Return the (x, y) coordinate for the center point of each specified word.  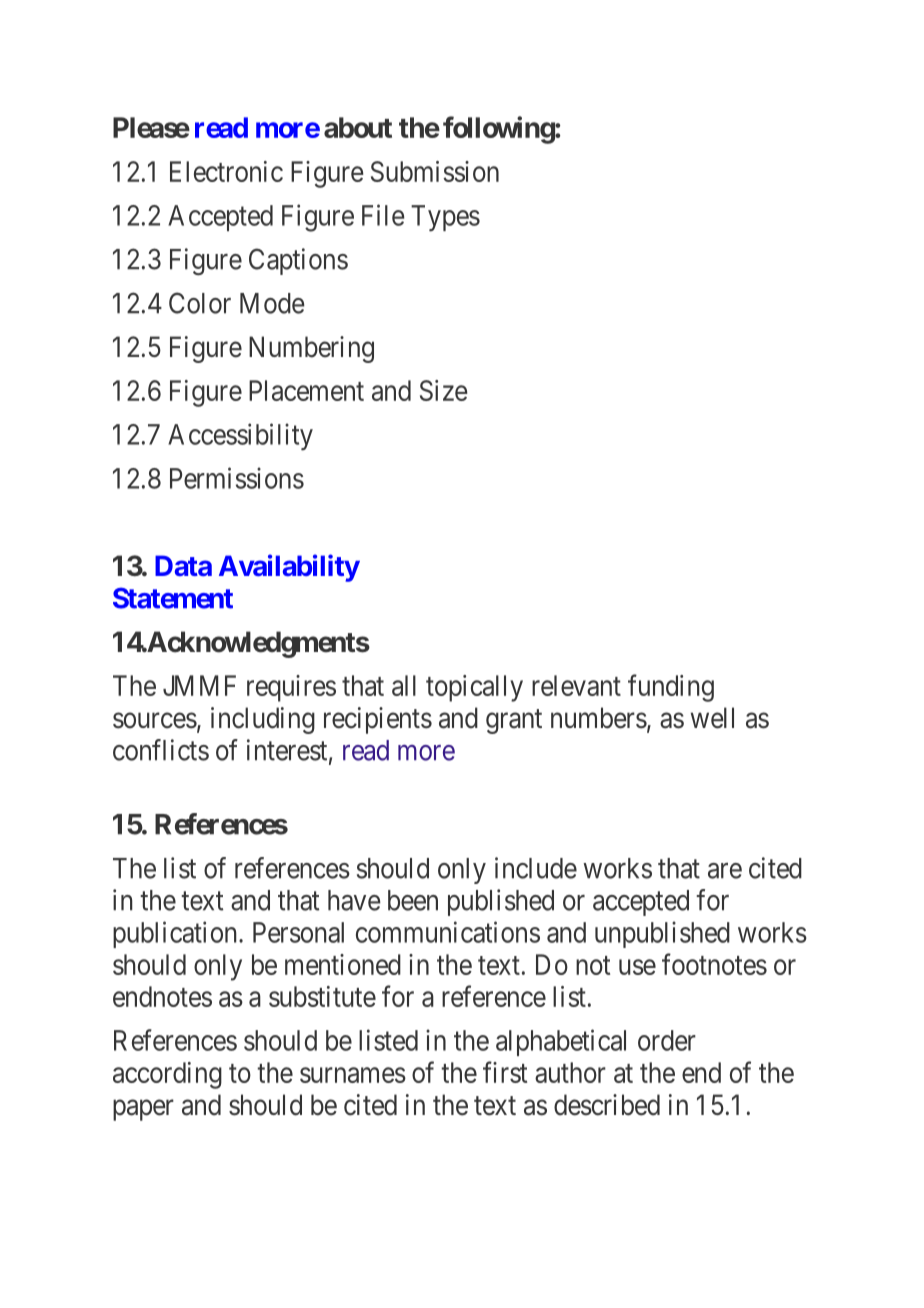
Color (200, 303)
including (263, 720)
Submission (435, 171)
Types (445, 218)
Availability (289, 568)
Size (443, 390)
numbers (599, 718)
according (167, 1075)
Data (183, 565)
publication (175, 934)
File (383, 215)
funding (671, 688)
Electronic (226, 171)
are (725, 871)
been (413, 900)
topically (474, 688)
